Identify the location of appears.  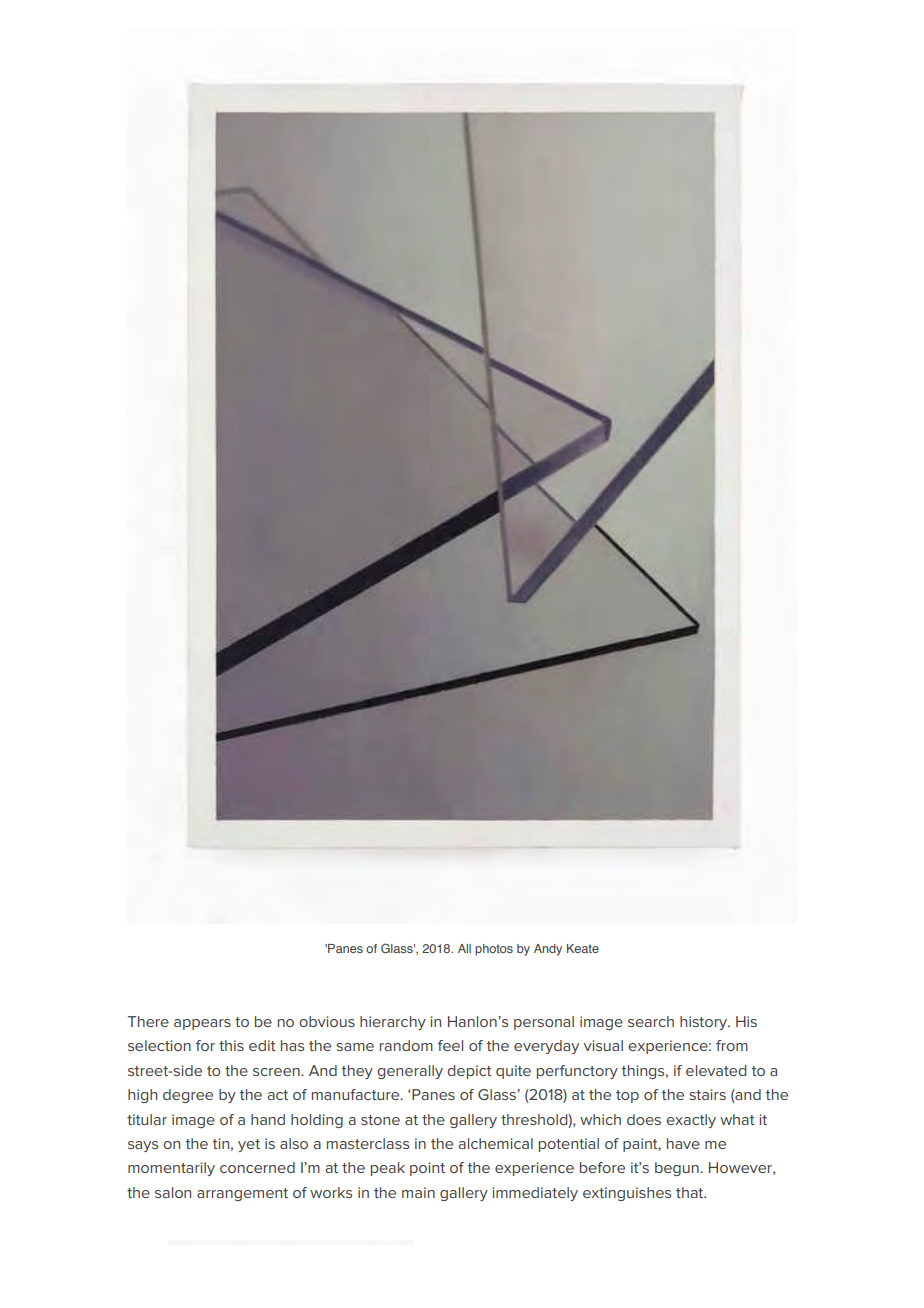
(202, 1024).
